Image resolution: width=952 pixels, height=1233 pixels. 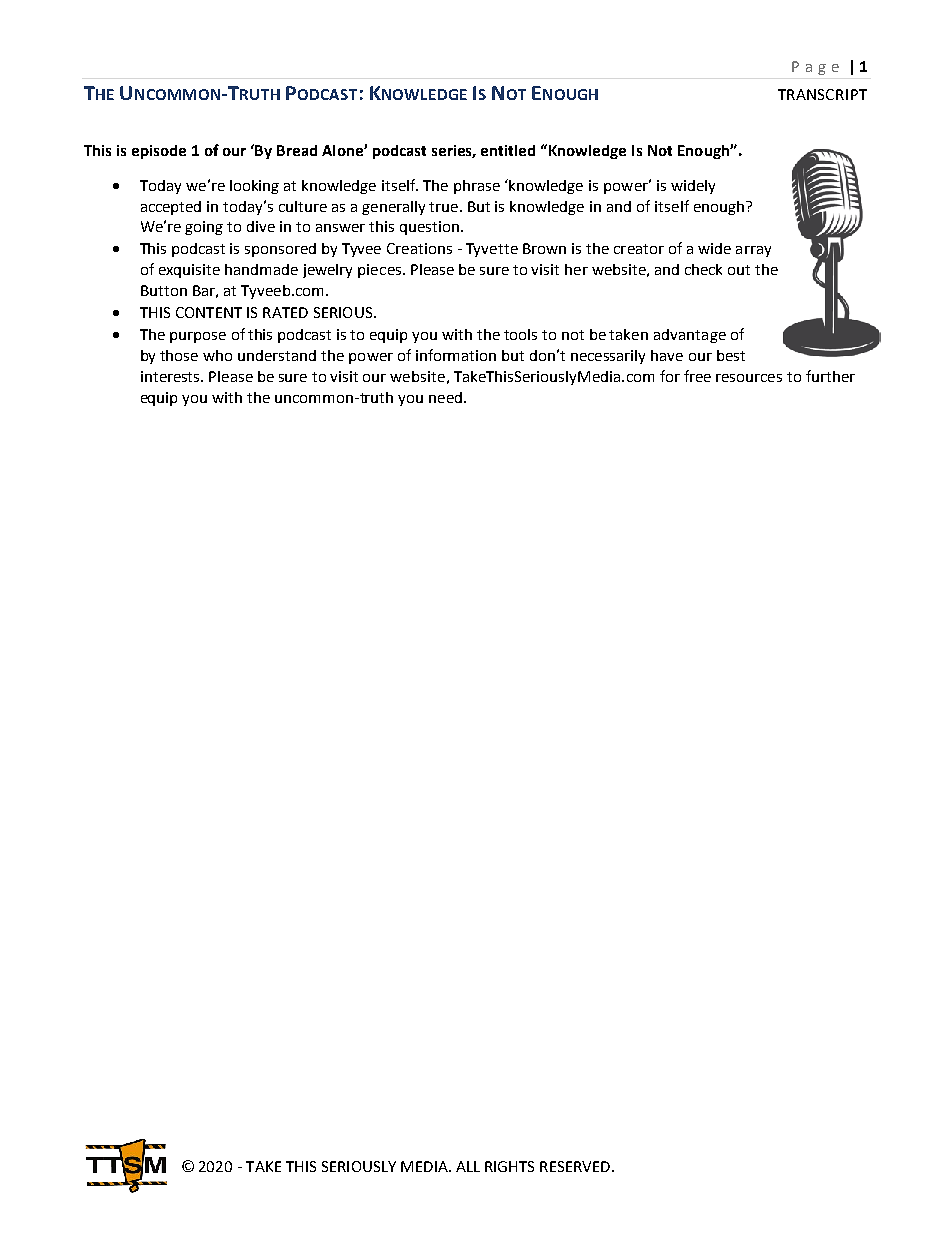 I want to click on TRANSCRIPT, so click(x=822, y=94).
